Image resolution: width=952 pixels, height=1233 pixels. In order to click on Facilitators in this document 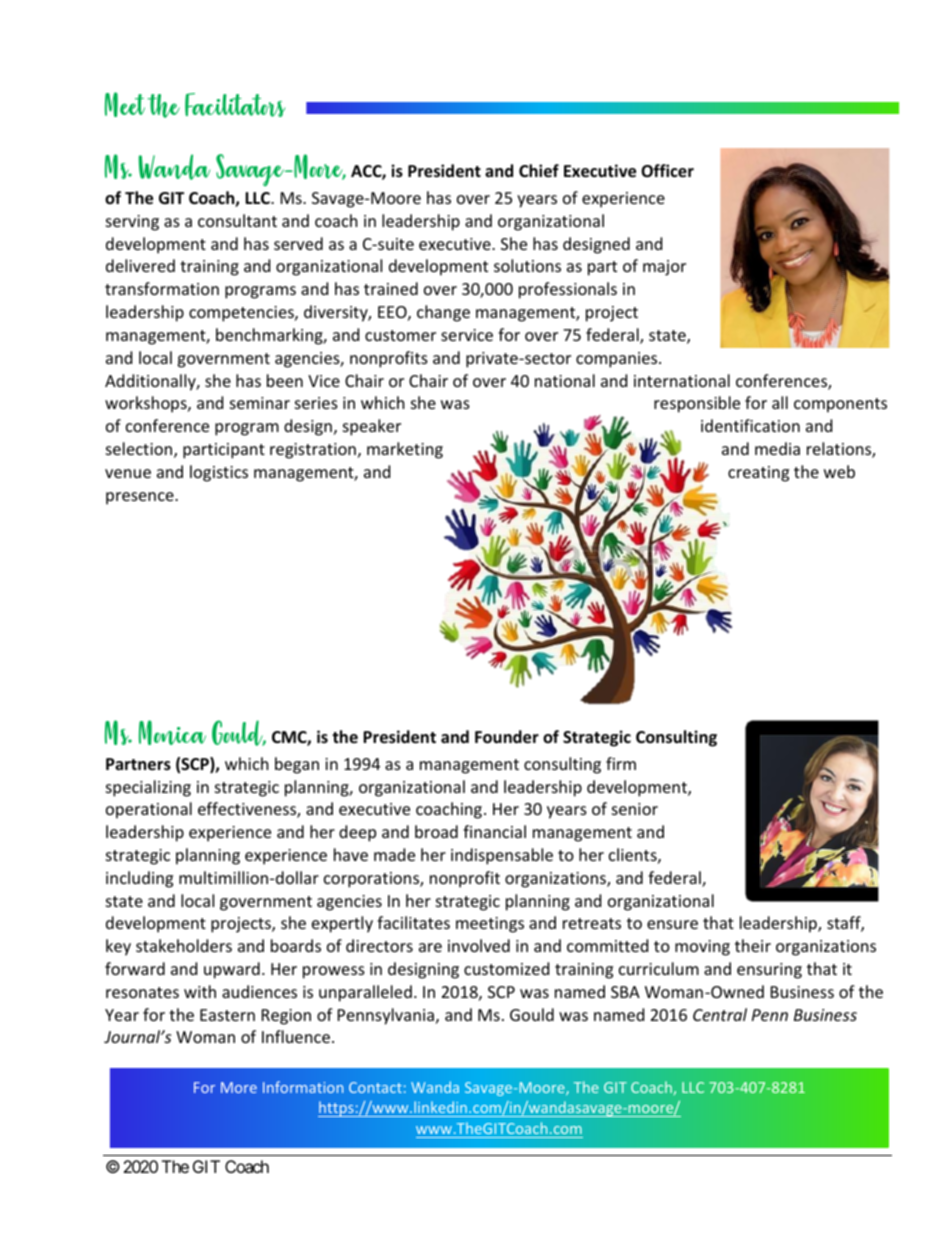, I will do `click(235, 105)`.
